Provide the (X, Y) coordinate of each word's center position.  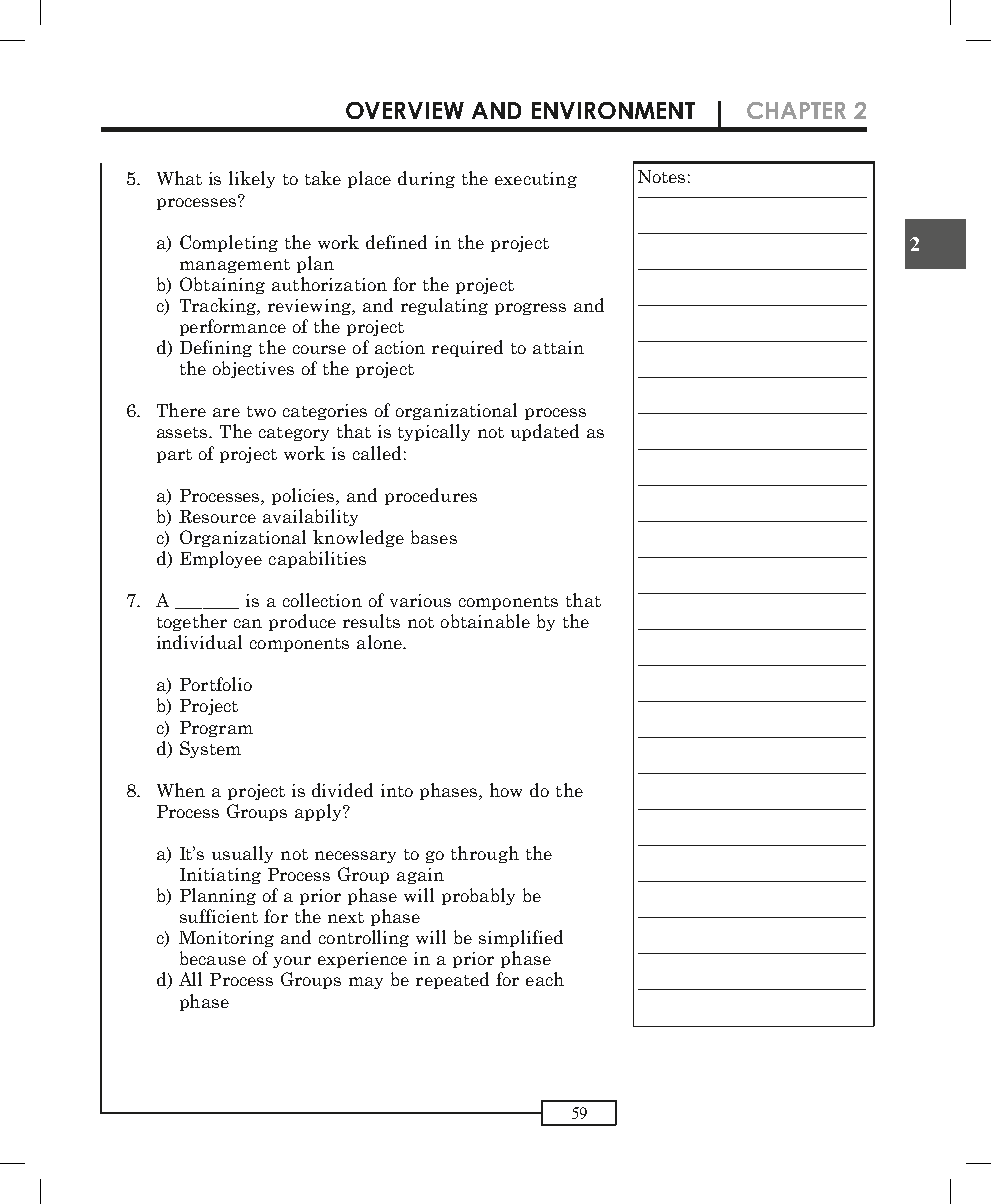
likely (252, 179)
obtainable (485, 621)
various (420, 600)
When (181, 790)
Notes (661, 176)
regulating (444, 306)
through (485, 854)
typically (434, 432)
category (294, 434)
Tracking (219, 306)
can (248, 623)
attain (558, 347)
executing (536, 180)
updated (545, 432)
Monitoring (226, 939)
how (506, 790)
